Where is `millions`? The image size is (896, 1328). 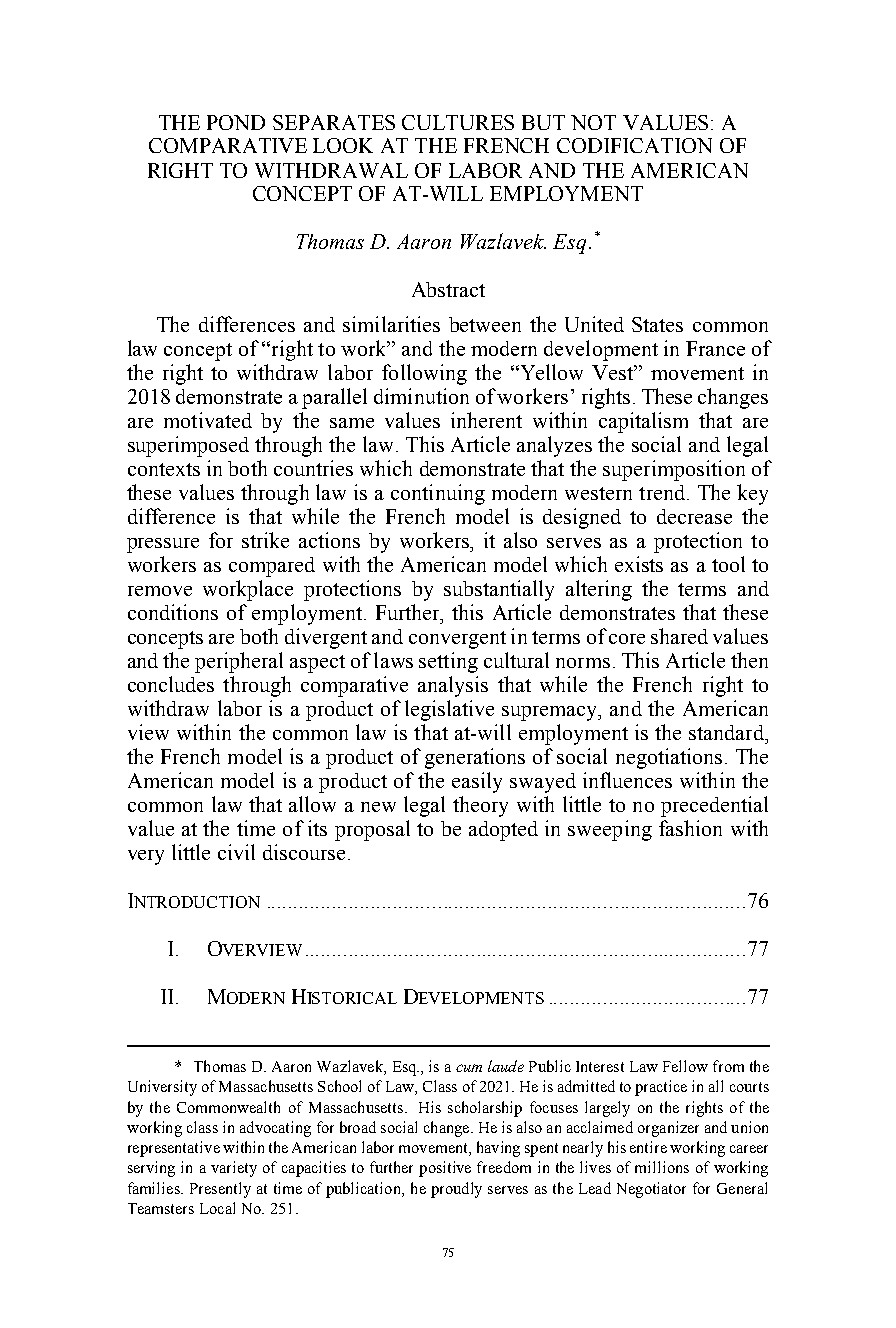 millions is located at coordinates (662, 1167).
